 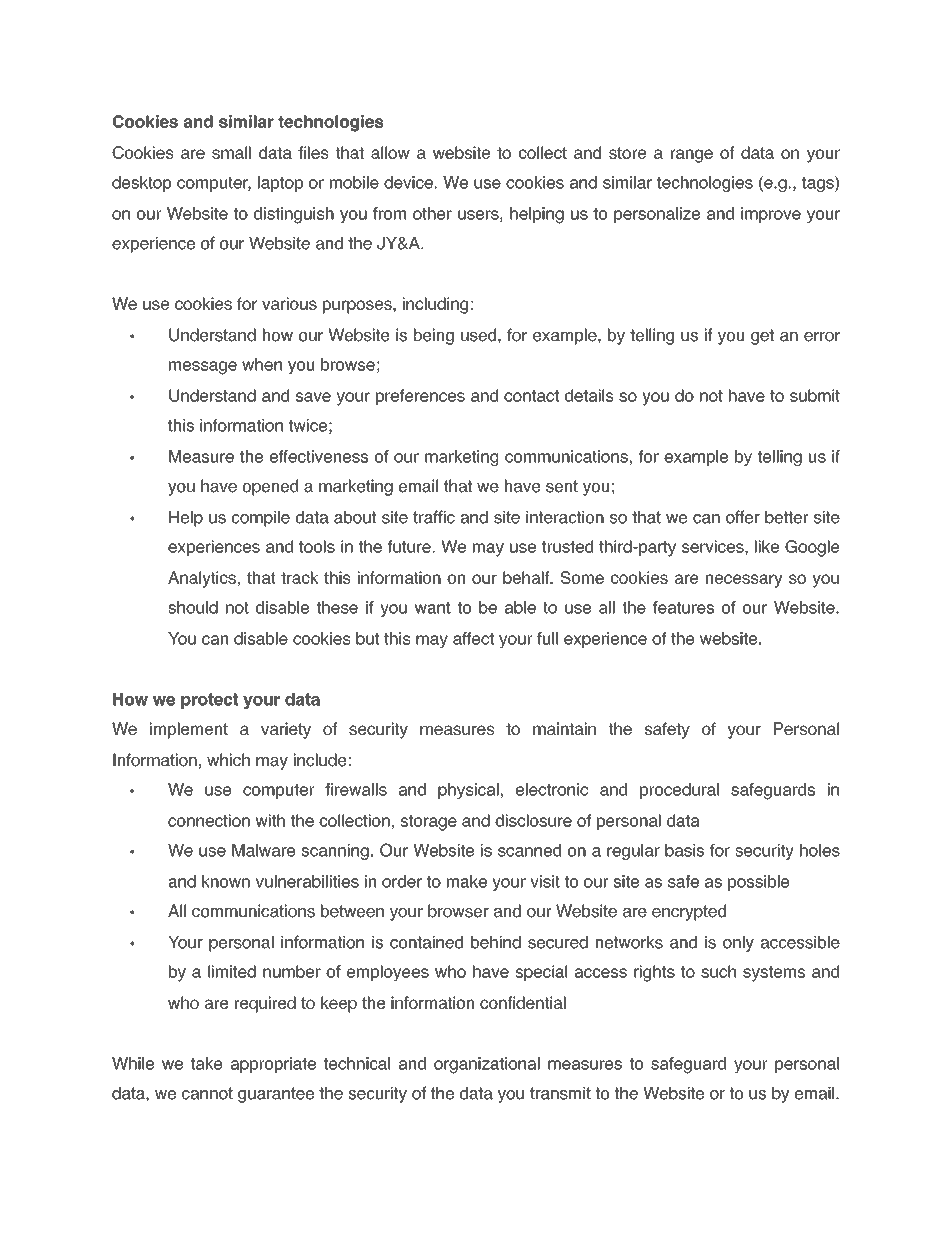 I want to click on features, so click(x=683, y=607).
